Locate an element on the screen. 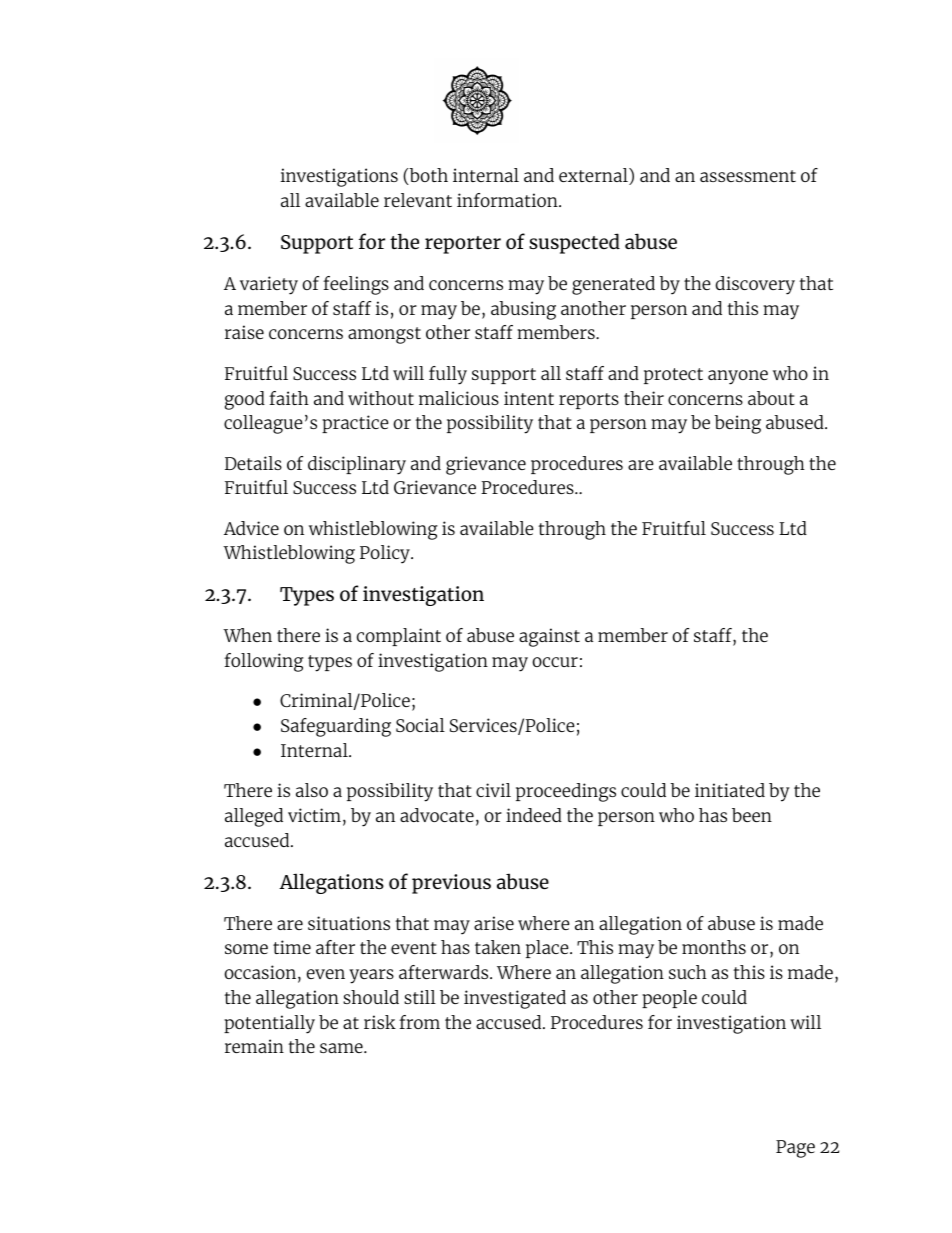 This screenshot has height=1233, width=952. variety is located at coordinates (269, 285).
